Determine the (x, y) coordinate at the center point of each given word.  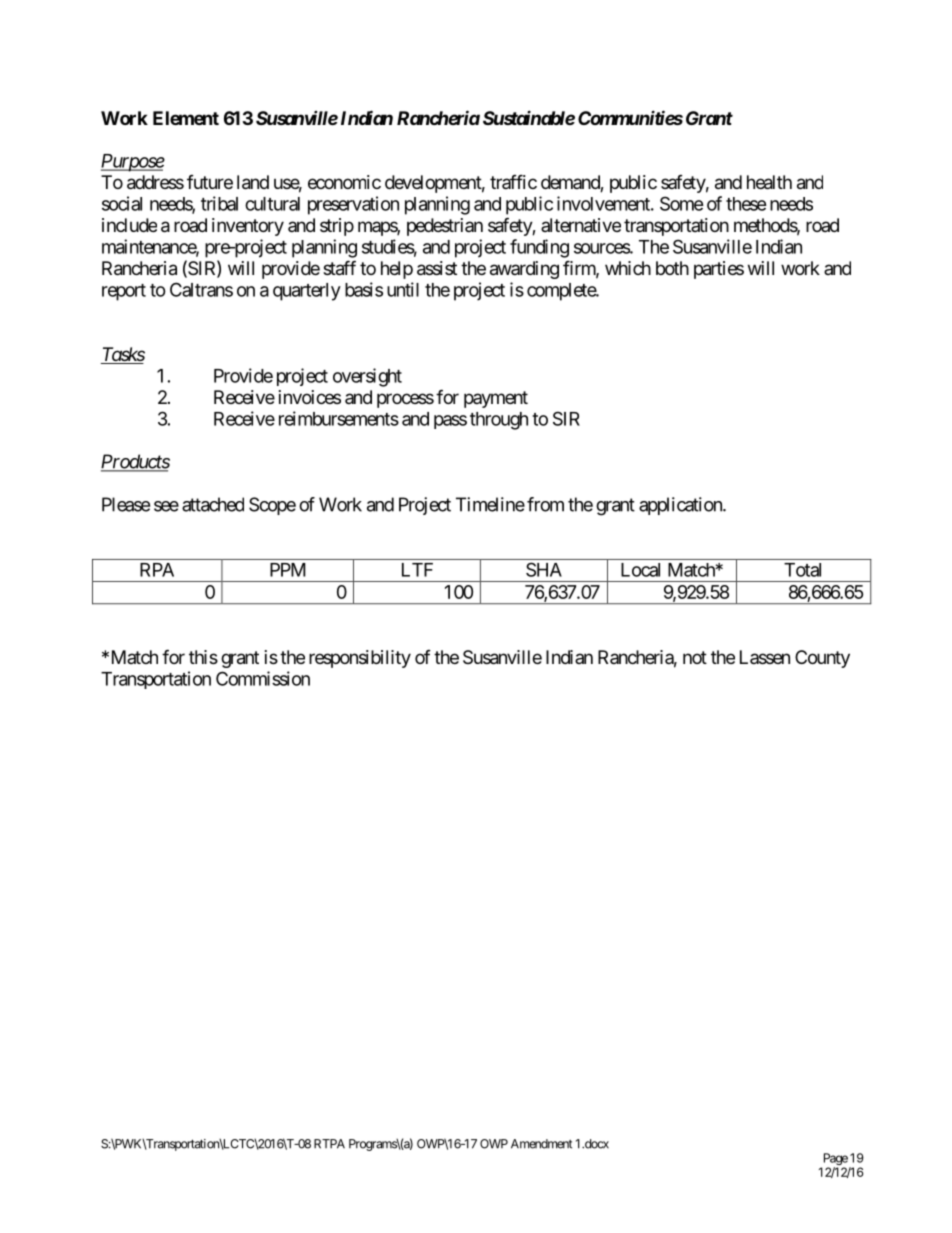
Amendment (541, 1144)
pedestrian (445, 227)
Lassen (765, 657)
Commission (263, 678)
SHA (544, 569)
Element (186, 118)
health (769, 182)
